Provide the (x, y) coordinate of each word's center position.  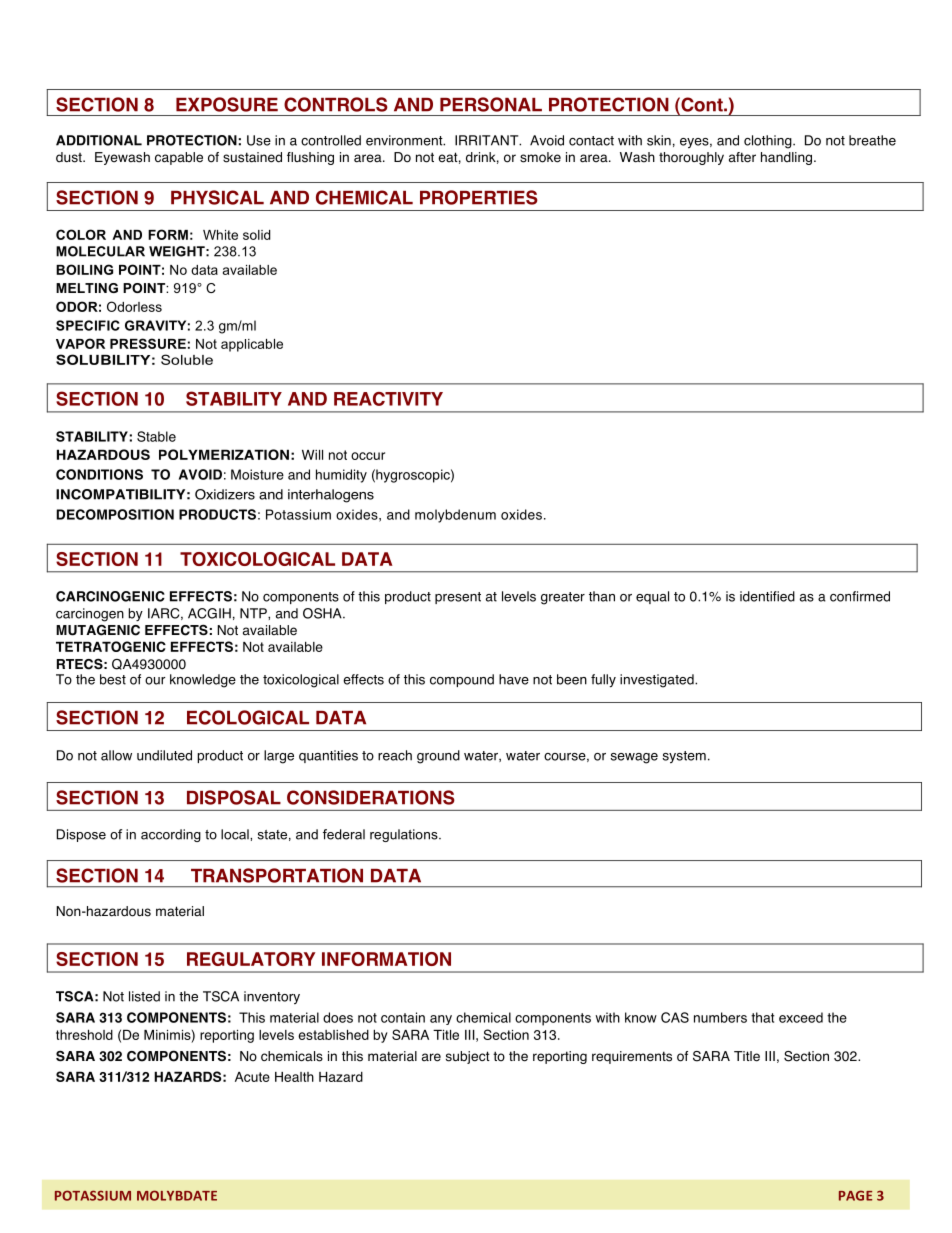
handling (786, 158)
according (171, 835)
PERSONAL (491, 104)
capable (179, 158)
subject (468, 1057)
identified (767, 596)
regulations (405, 835)
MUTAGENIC (98, 630)
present (458, 598)
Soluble (187, 359)
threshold (84, 1034)
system (684, 757)
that (763, 1017)
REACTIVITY (388, 399)
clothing (769, 142)
